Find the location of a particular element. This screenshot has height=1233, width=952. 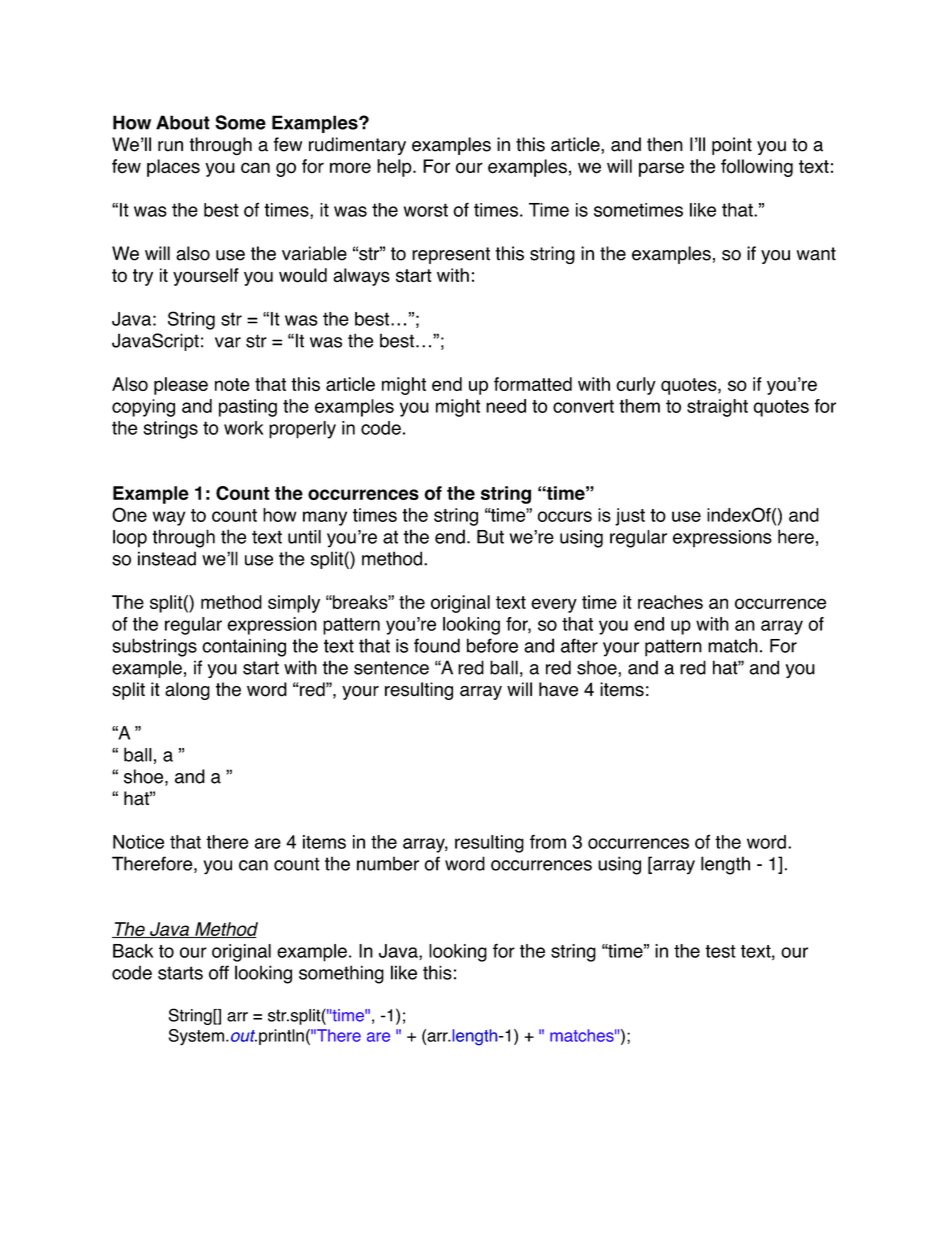

off is located at coordinates (219, 972).
